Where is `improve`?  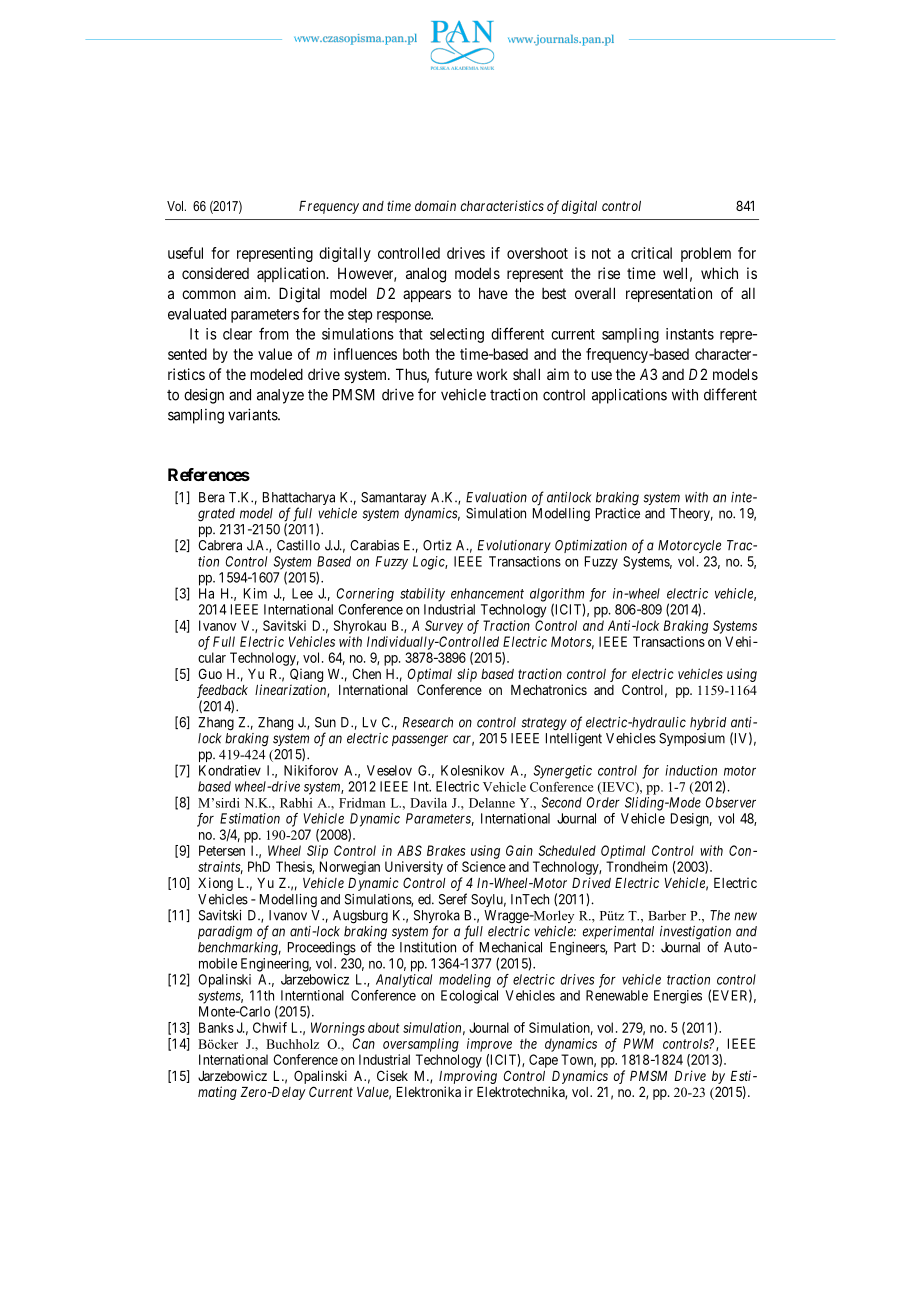 improve is located at coordinates (489, 1045).
